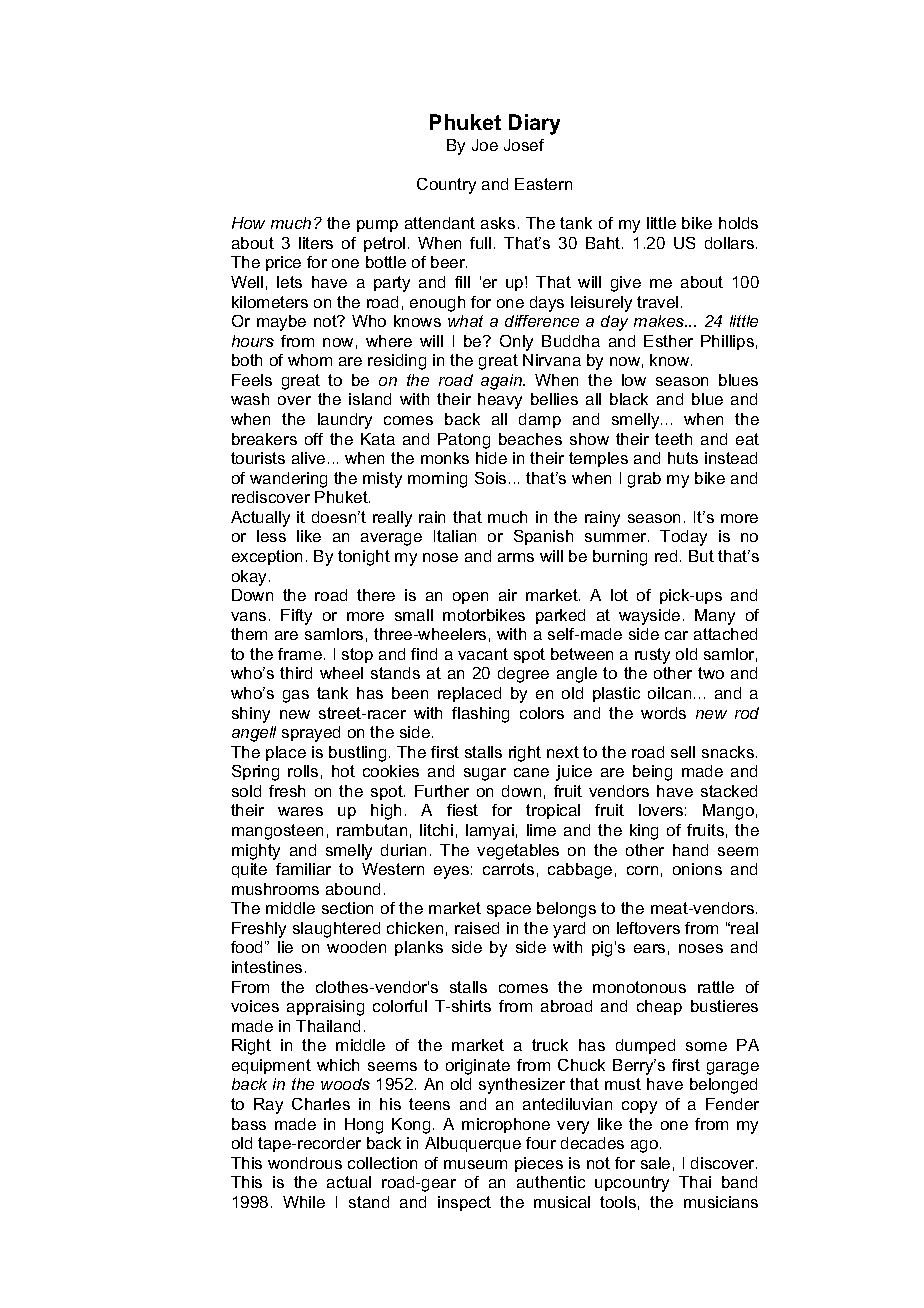 This page has height=1308, width=924. I want to click on Joe, so click(485, 145).
